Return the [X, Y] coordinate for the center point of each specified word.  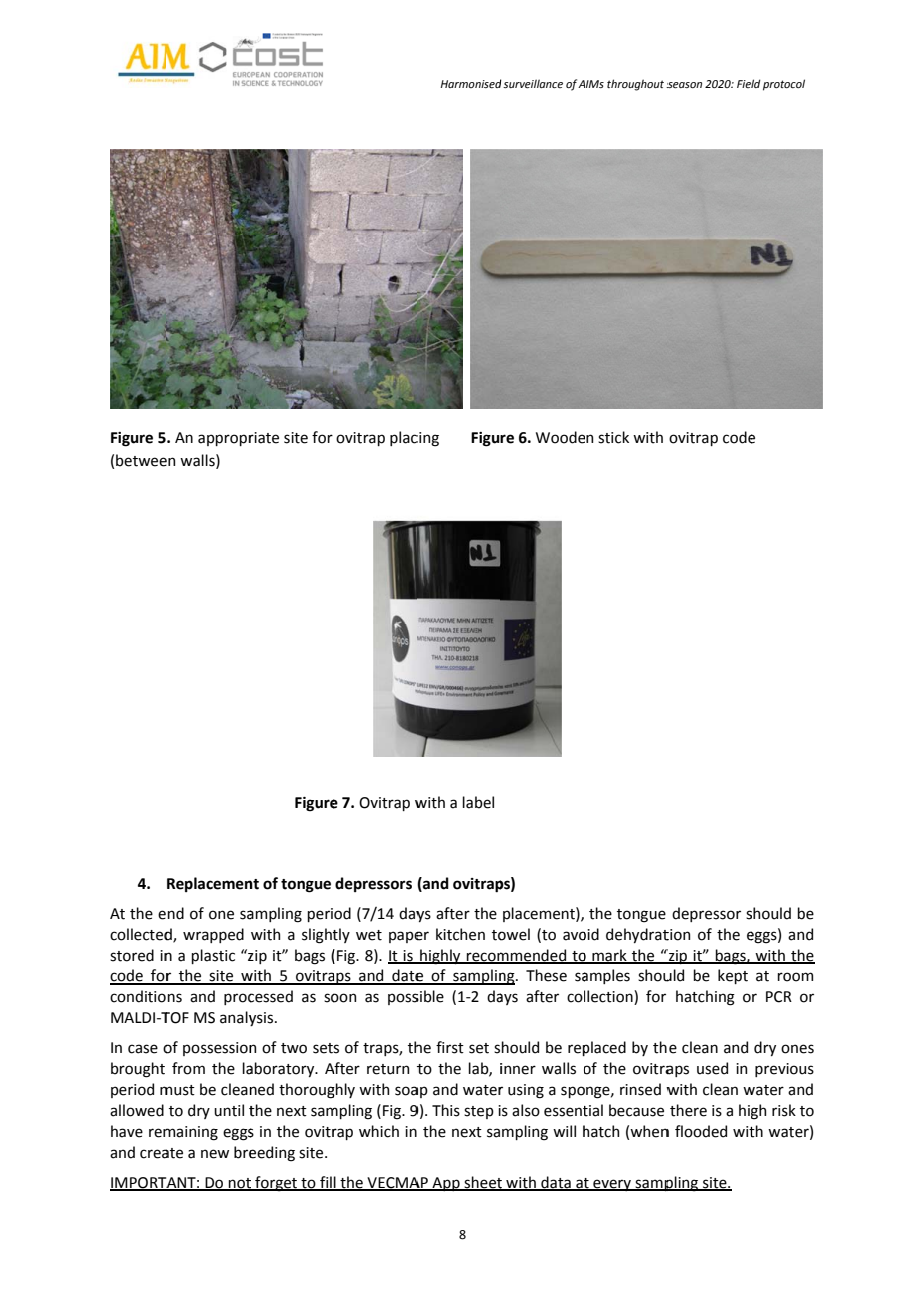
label [478, 802]
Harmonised [471, 83]
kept [733, 976]
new [215, 1154]
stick [613, 437]
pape [406, 937]
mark [609, 956]
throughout [635, 85]
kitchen [460, 934]
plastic [213, 956]
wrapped [213, 935]
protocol [784, 85]
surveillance [533, 83]
